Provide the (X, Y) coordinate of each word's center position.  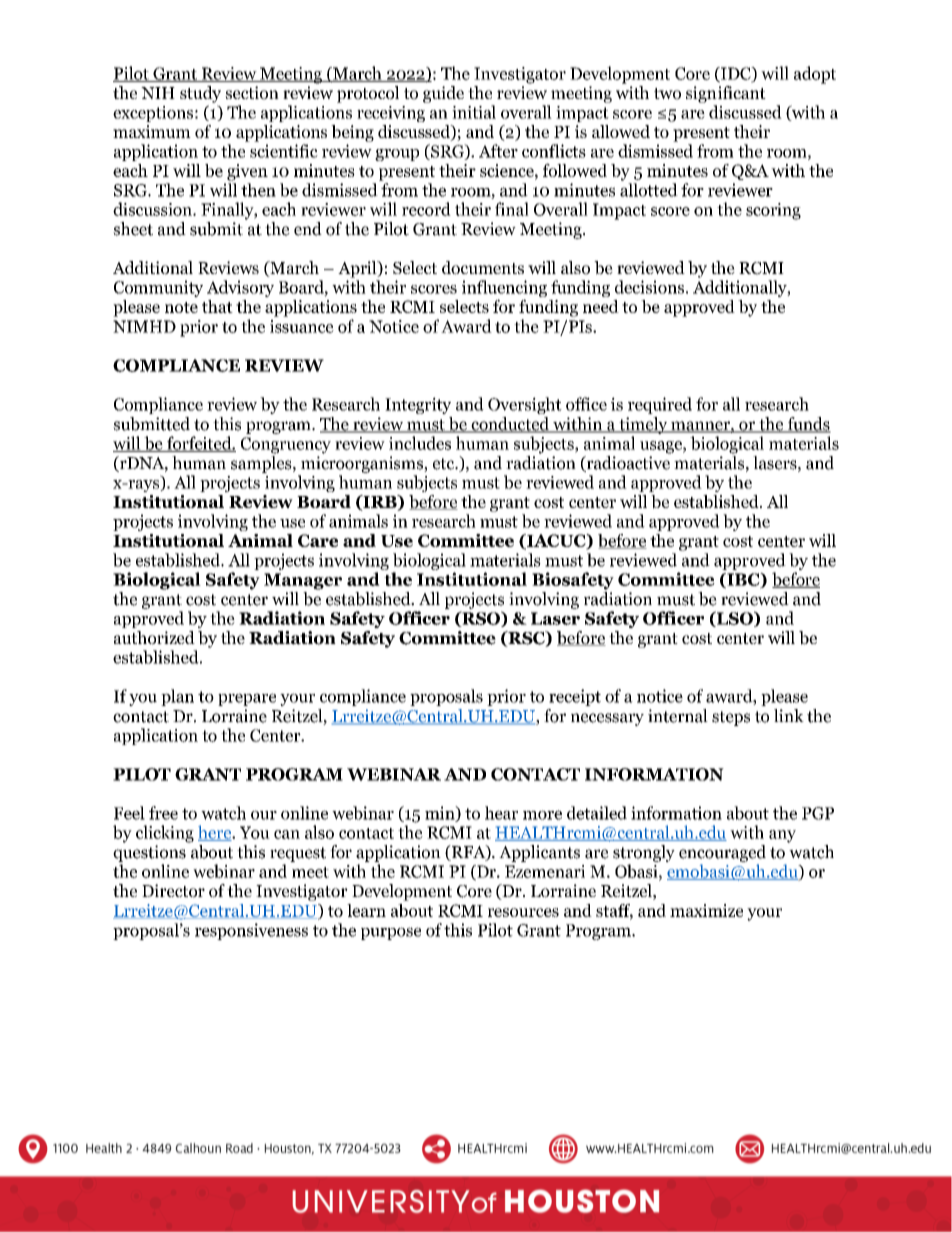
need (601, 306)
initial (474, 112)
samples (262, 464)
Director (173, 891)
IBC (743, 580)
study (200, 94)
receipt (575, 697)
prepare (247, 699)
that (217, 306)
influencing (504, 290)
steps (731, 718)
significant (726, 94)
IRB (380, 502)
